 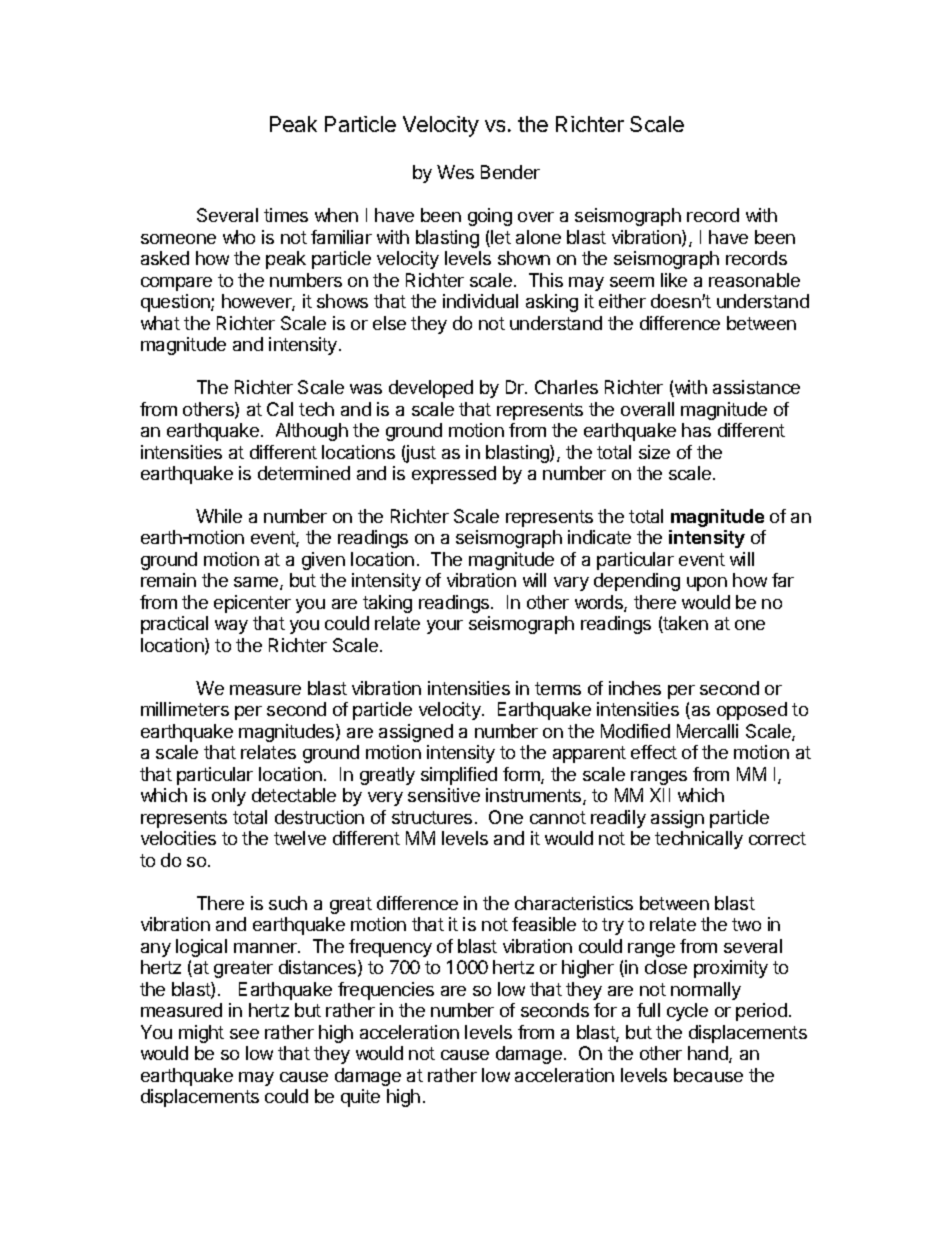 I want to click on quite, so click(x=360, y=1098).
